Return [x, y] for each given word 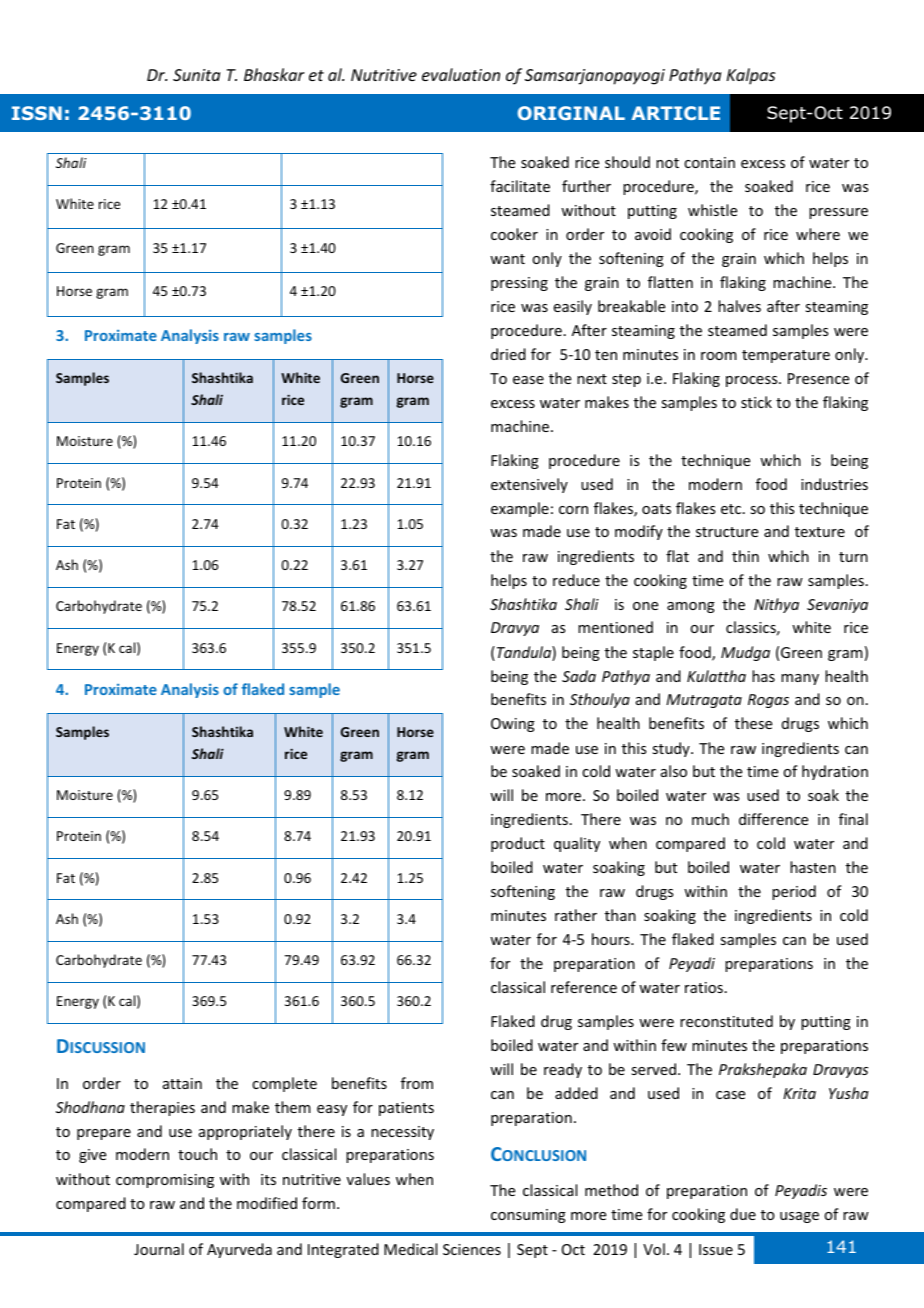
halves [739, 306]
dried [508, 354]
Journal [159, 1249]
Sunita [196, 75]
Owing [513, 725]
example [520, 509]
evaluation [461, 74]
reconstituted [726, 1021]
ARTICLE [675, 113]
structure [727, 532]
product [518, 844]
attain [182, 1083]
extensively [529, 485]
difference [773, 819]
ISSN [37, 113]
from [417, 1083]
